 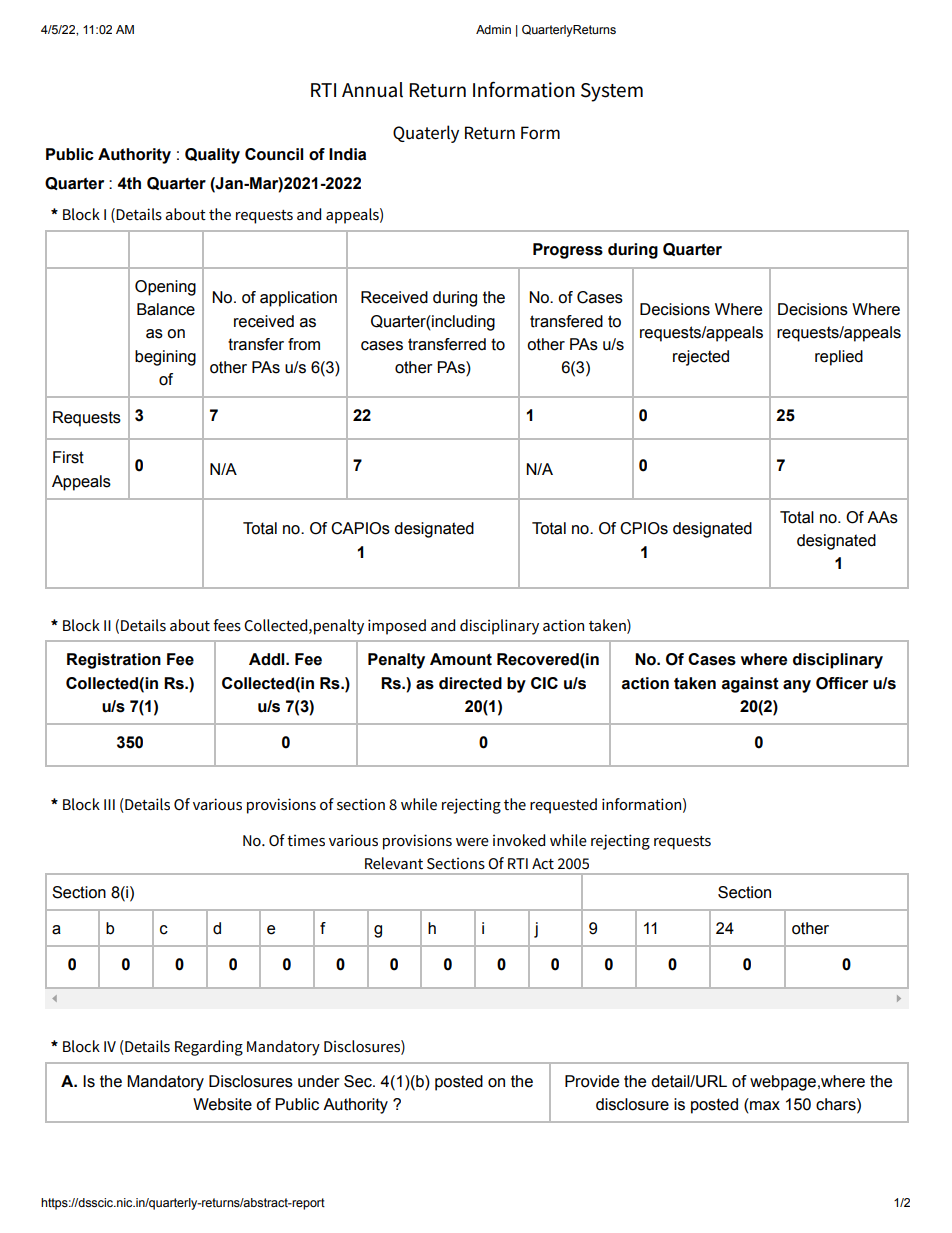 What do you see at coordinates (319, 1081) in the screenshot?
I see `under` at bounding box center [319, 1081].
